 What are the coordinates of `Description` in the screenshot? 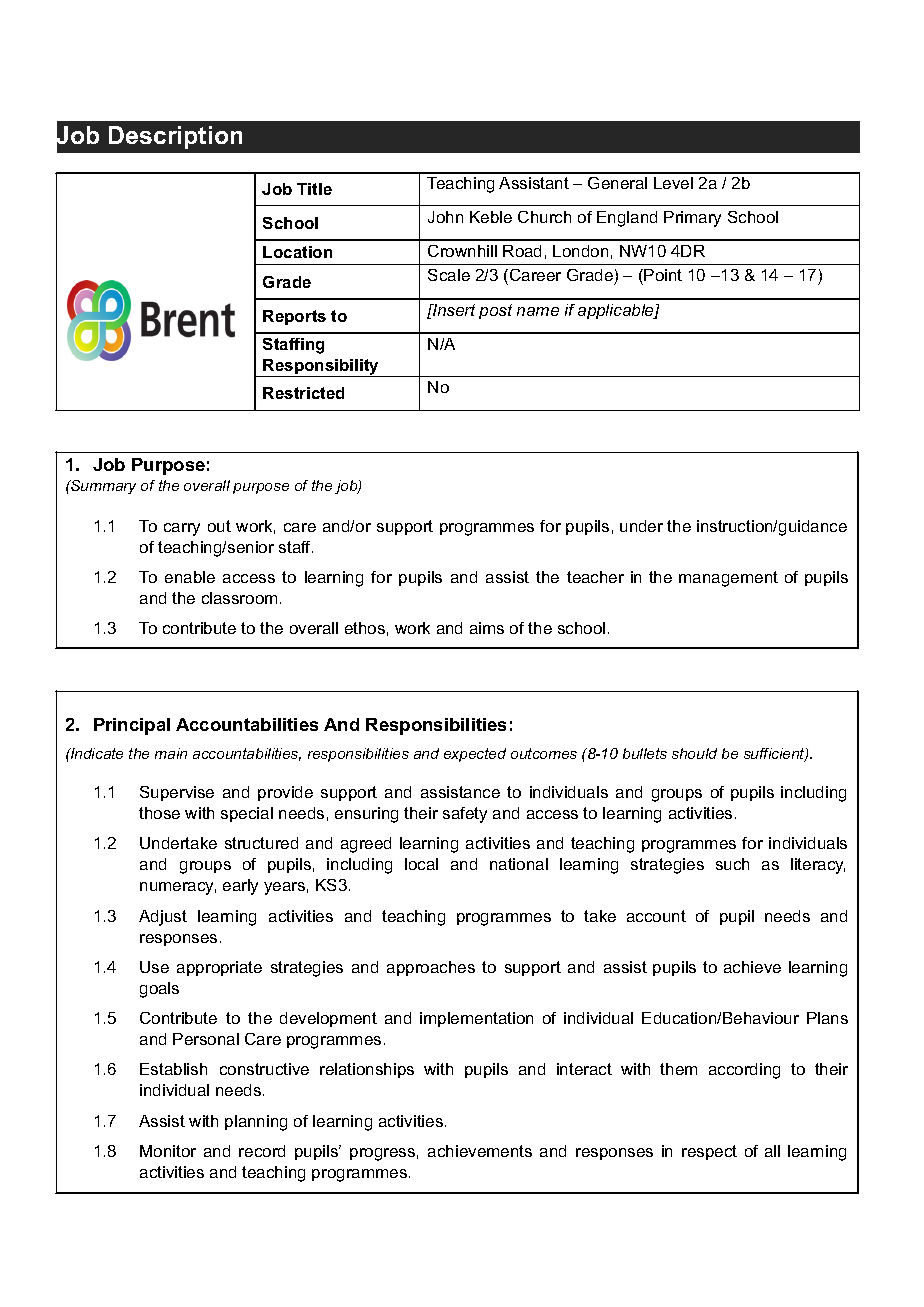 It's located at (175, 137).
